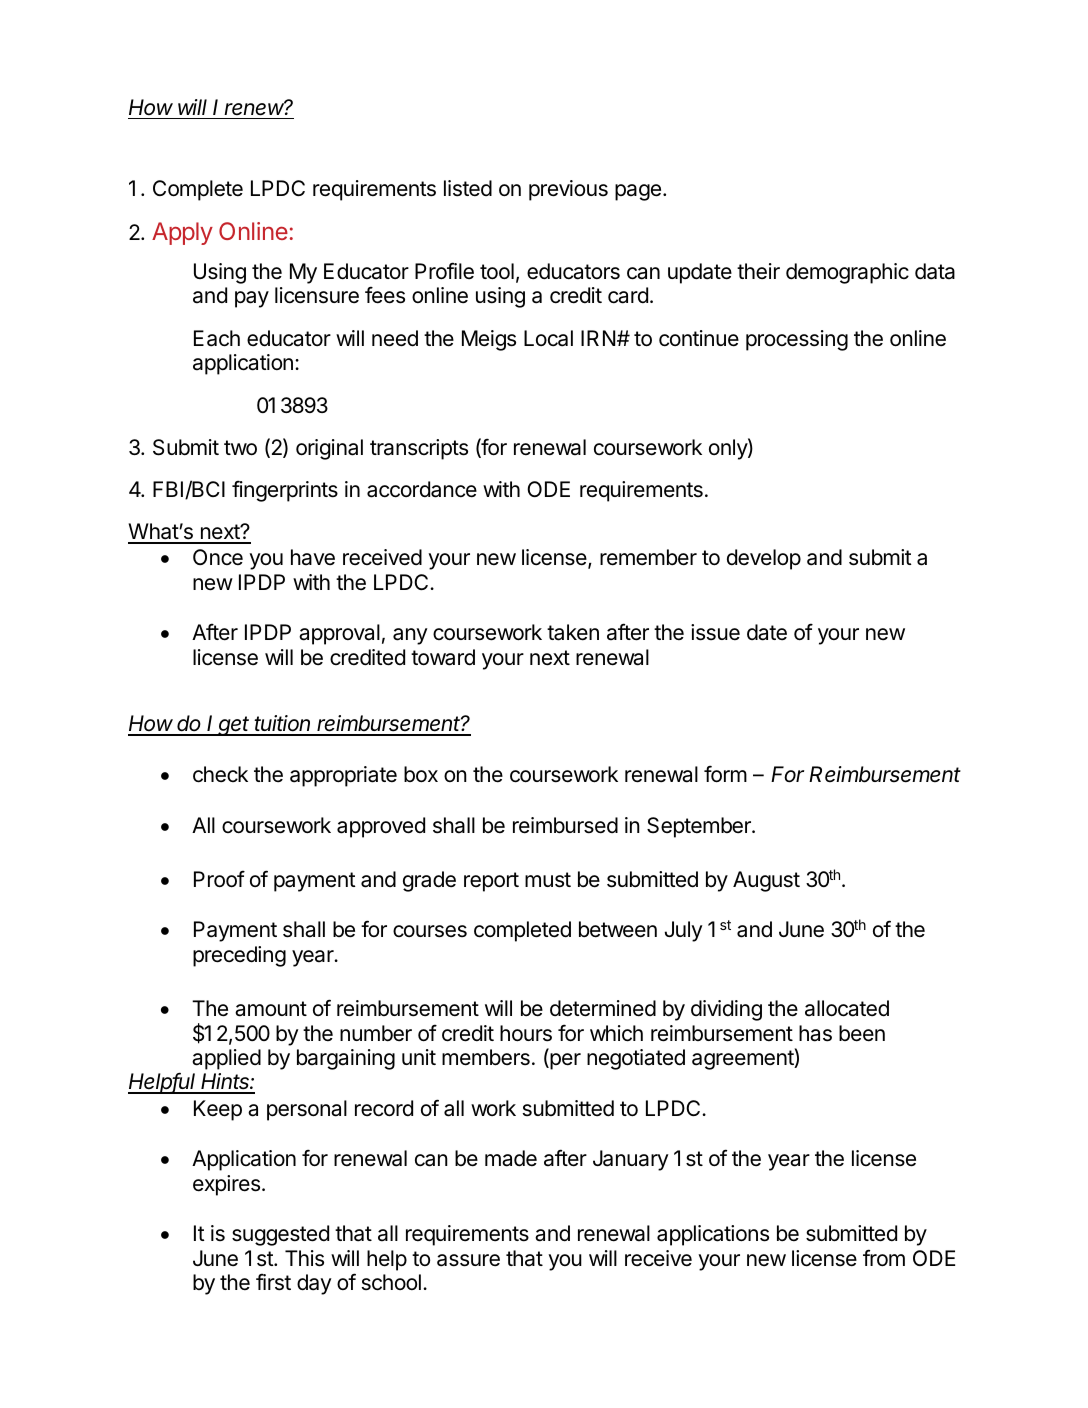 The height and width of the document is (1408, 1088). What do you see at coordinates (182, 233) in the document?
I see `Apply` at bounding box center [182, 233].
